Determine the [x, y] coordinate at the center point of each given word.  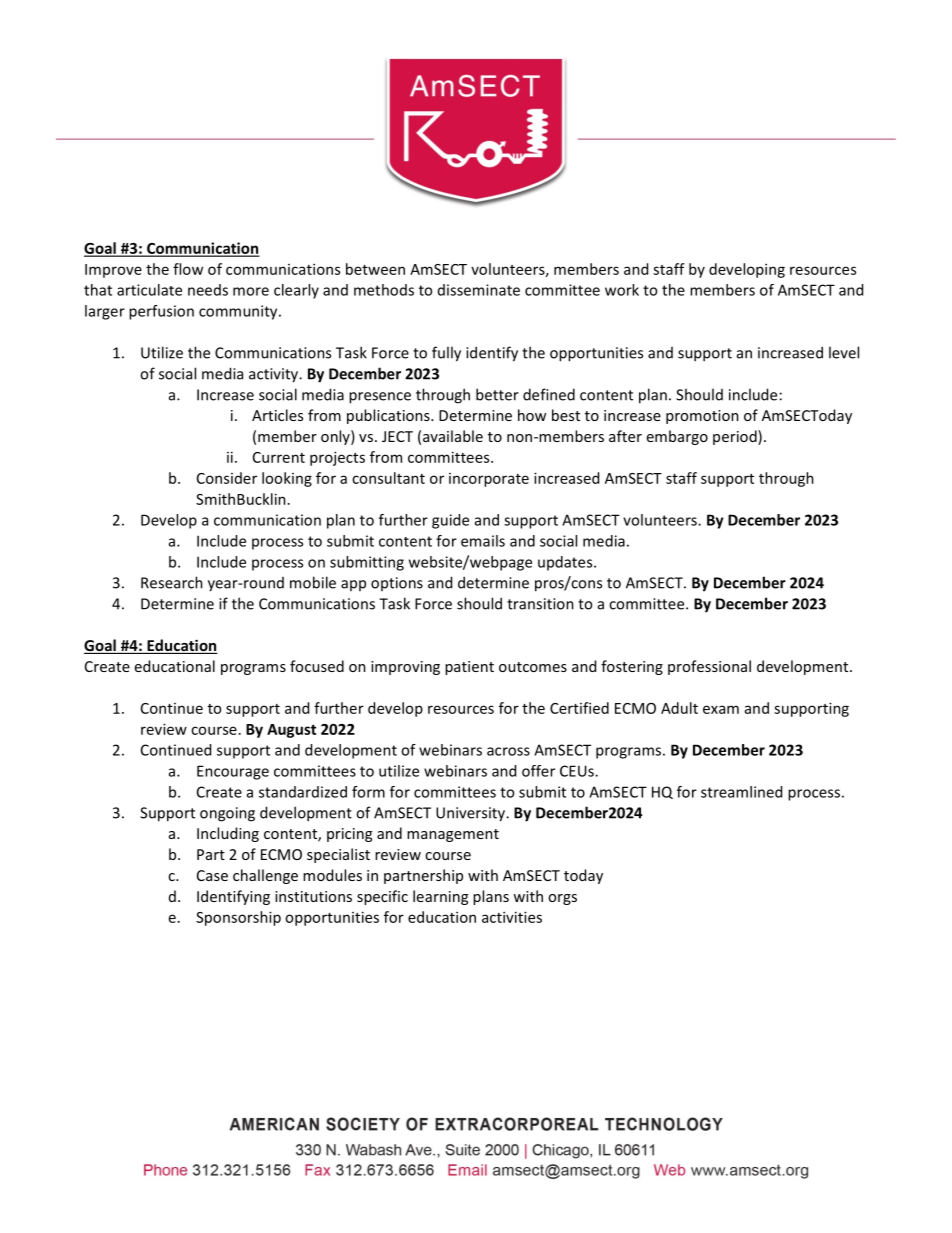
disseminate [479, 290]
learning [440, 897]
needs [208, 290]
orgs [562, 899]
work [622, 290]
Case [212, 875]
